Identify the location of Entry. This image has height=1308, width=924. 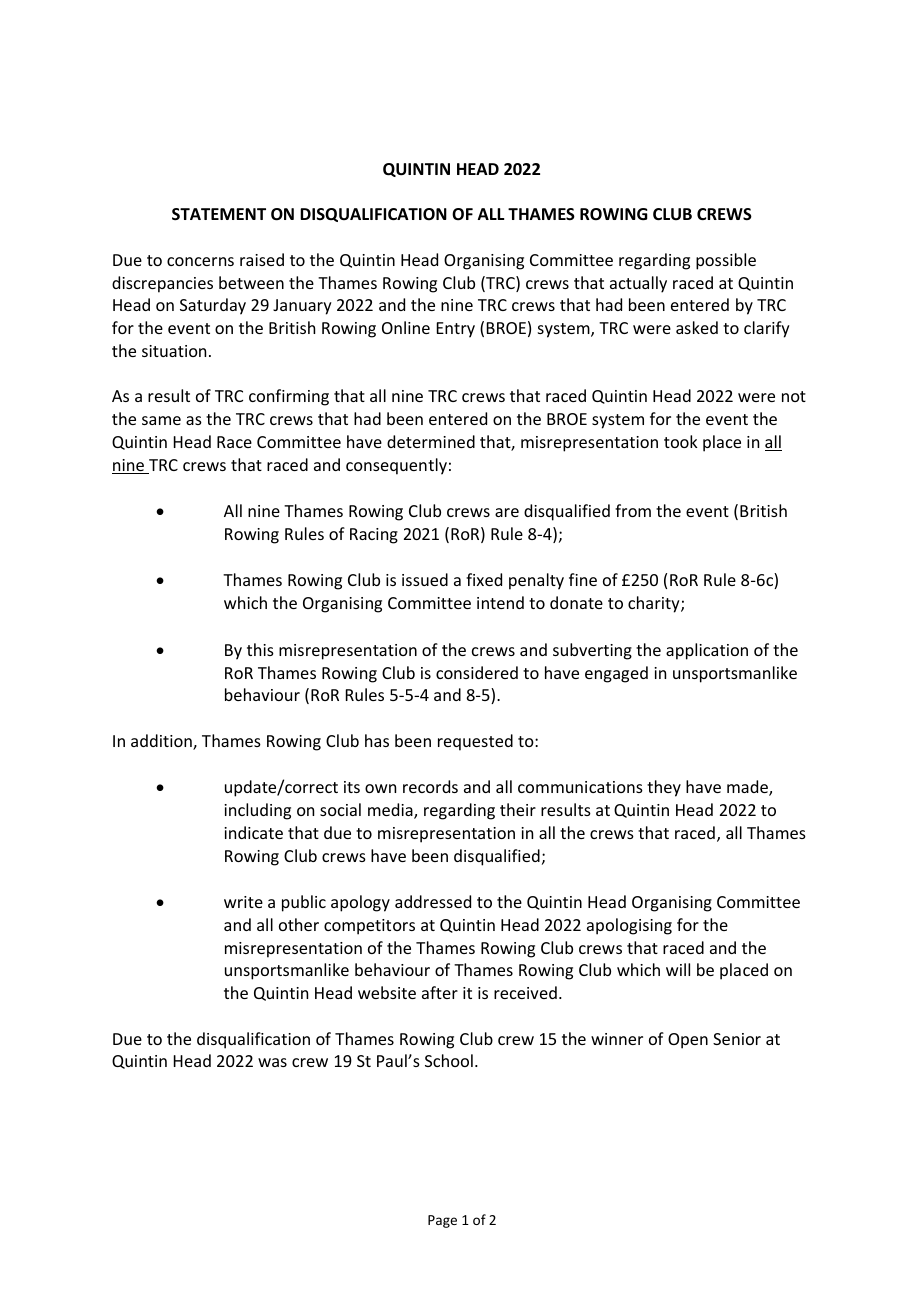
(456, 330).
